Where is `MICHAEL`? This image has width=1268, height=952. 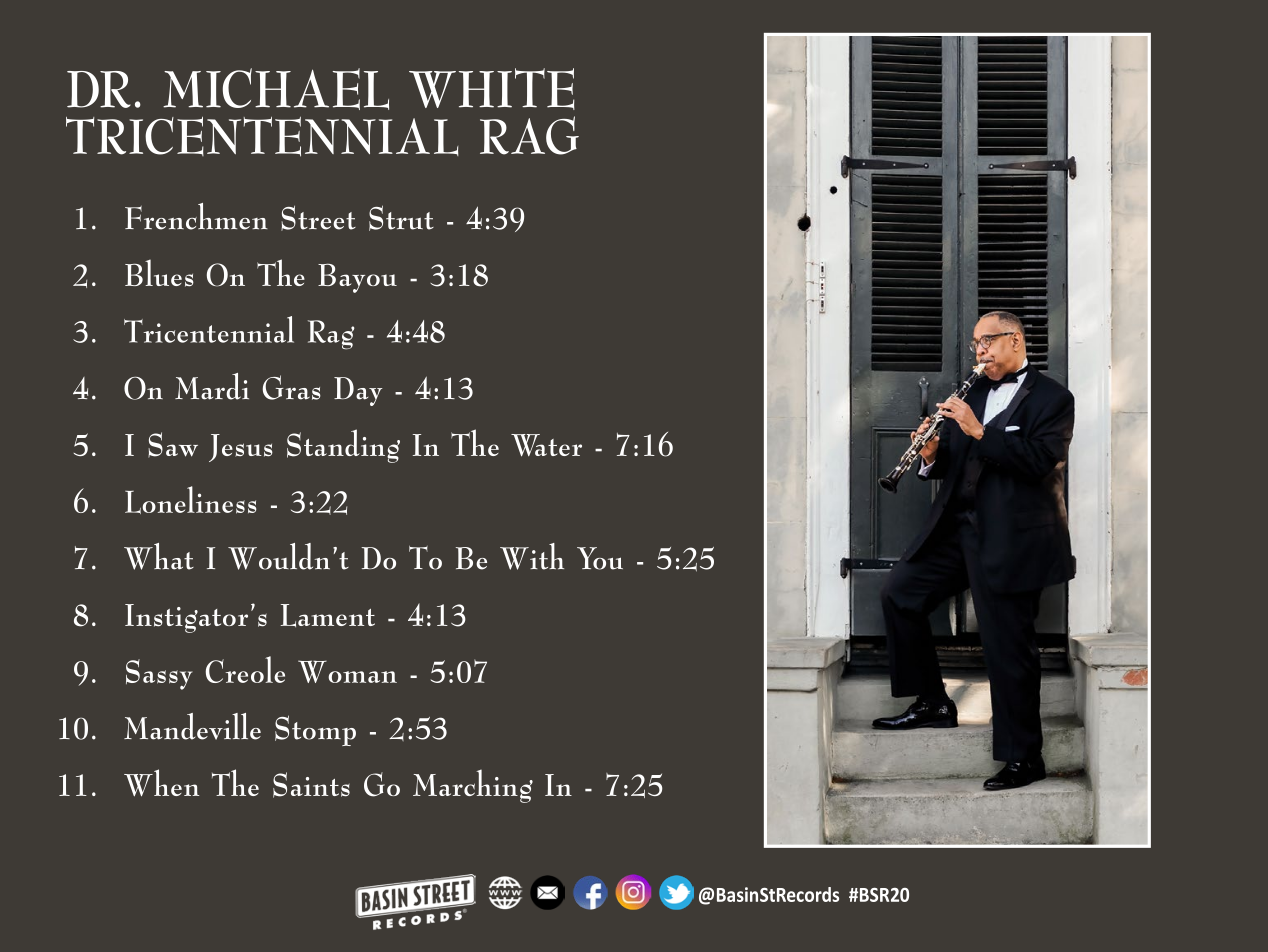
MICHAEL is located at coordinates (276, 89).
